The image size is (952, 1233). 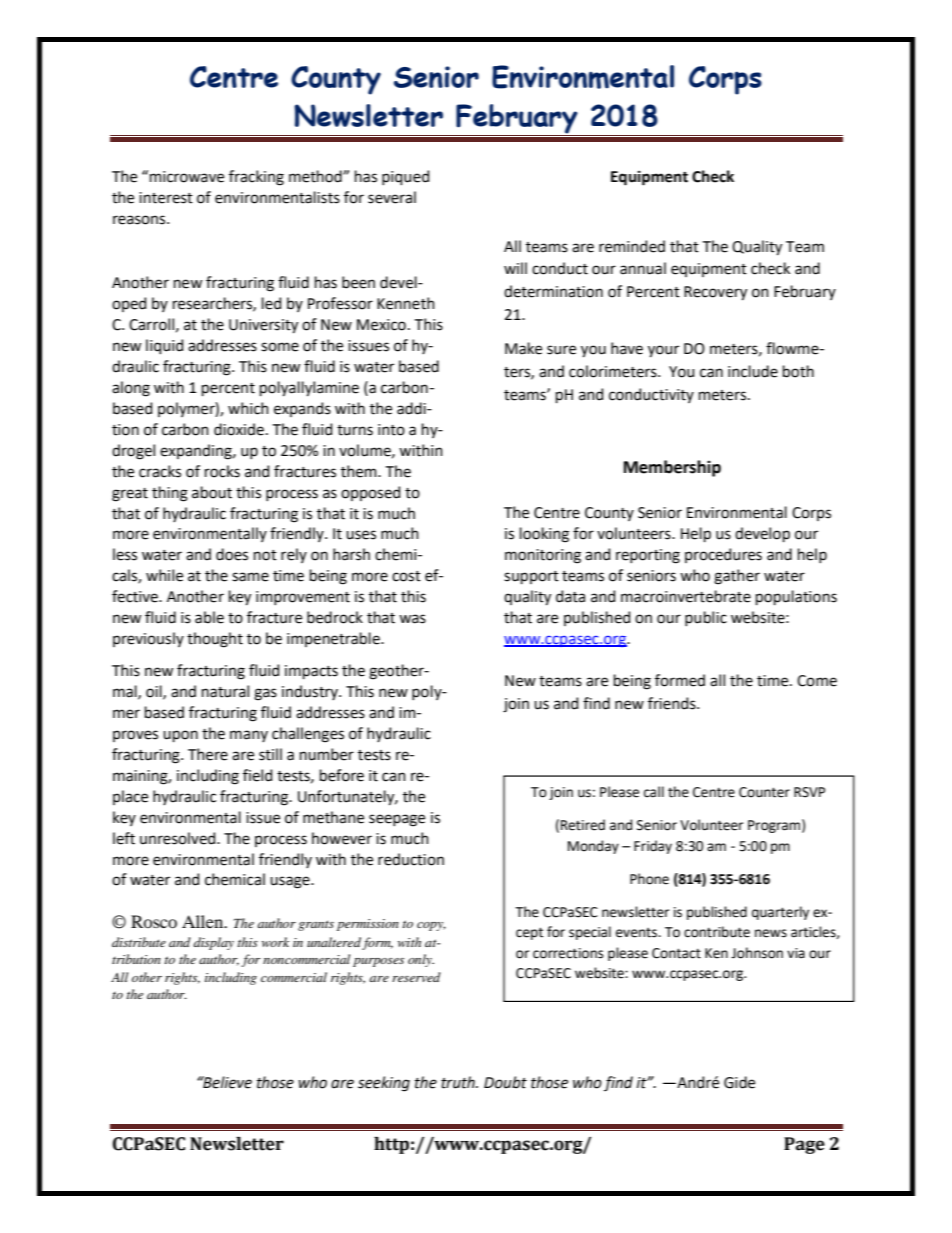 I want to click on natural, so click(x=225, y=691).
